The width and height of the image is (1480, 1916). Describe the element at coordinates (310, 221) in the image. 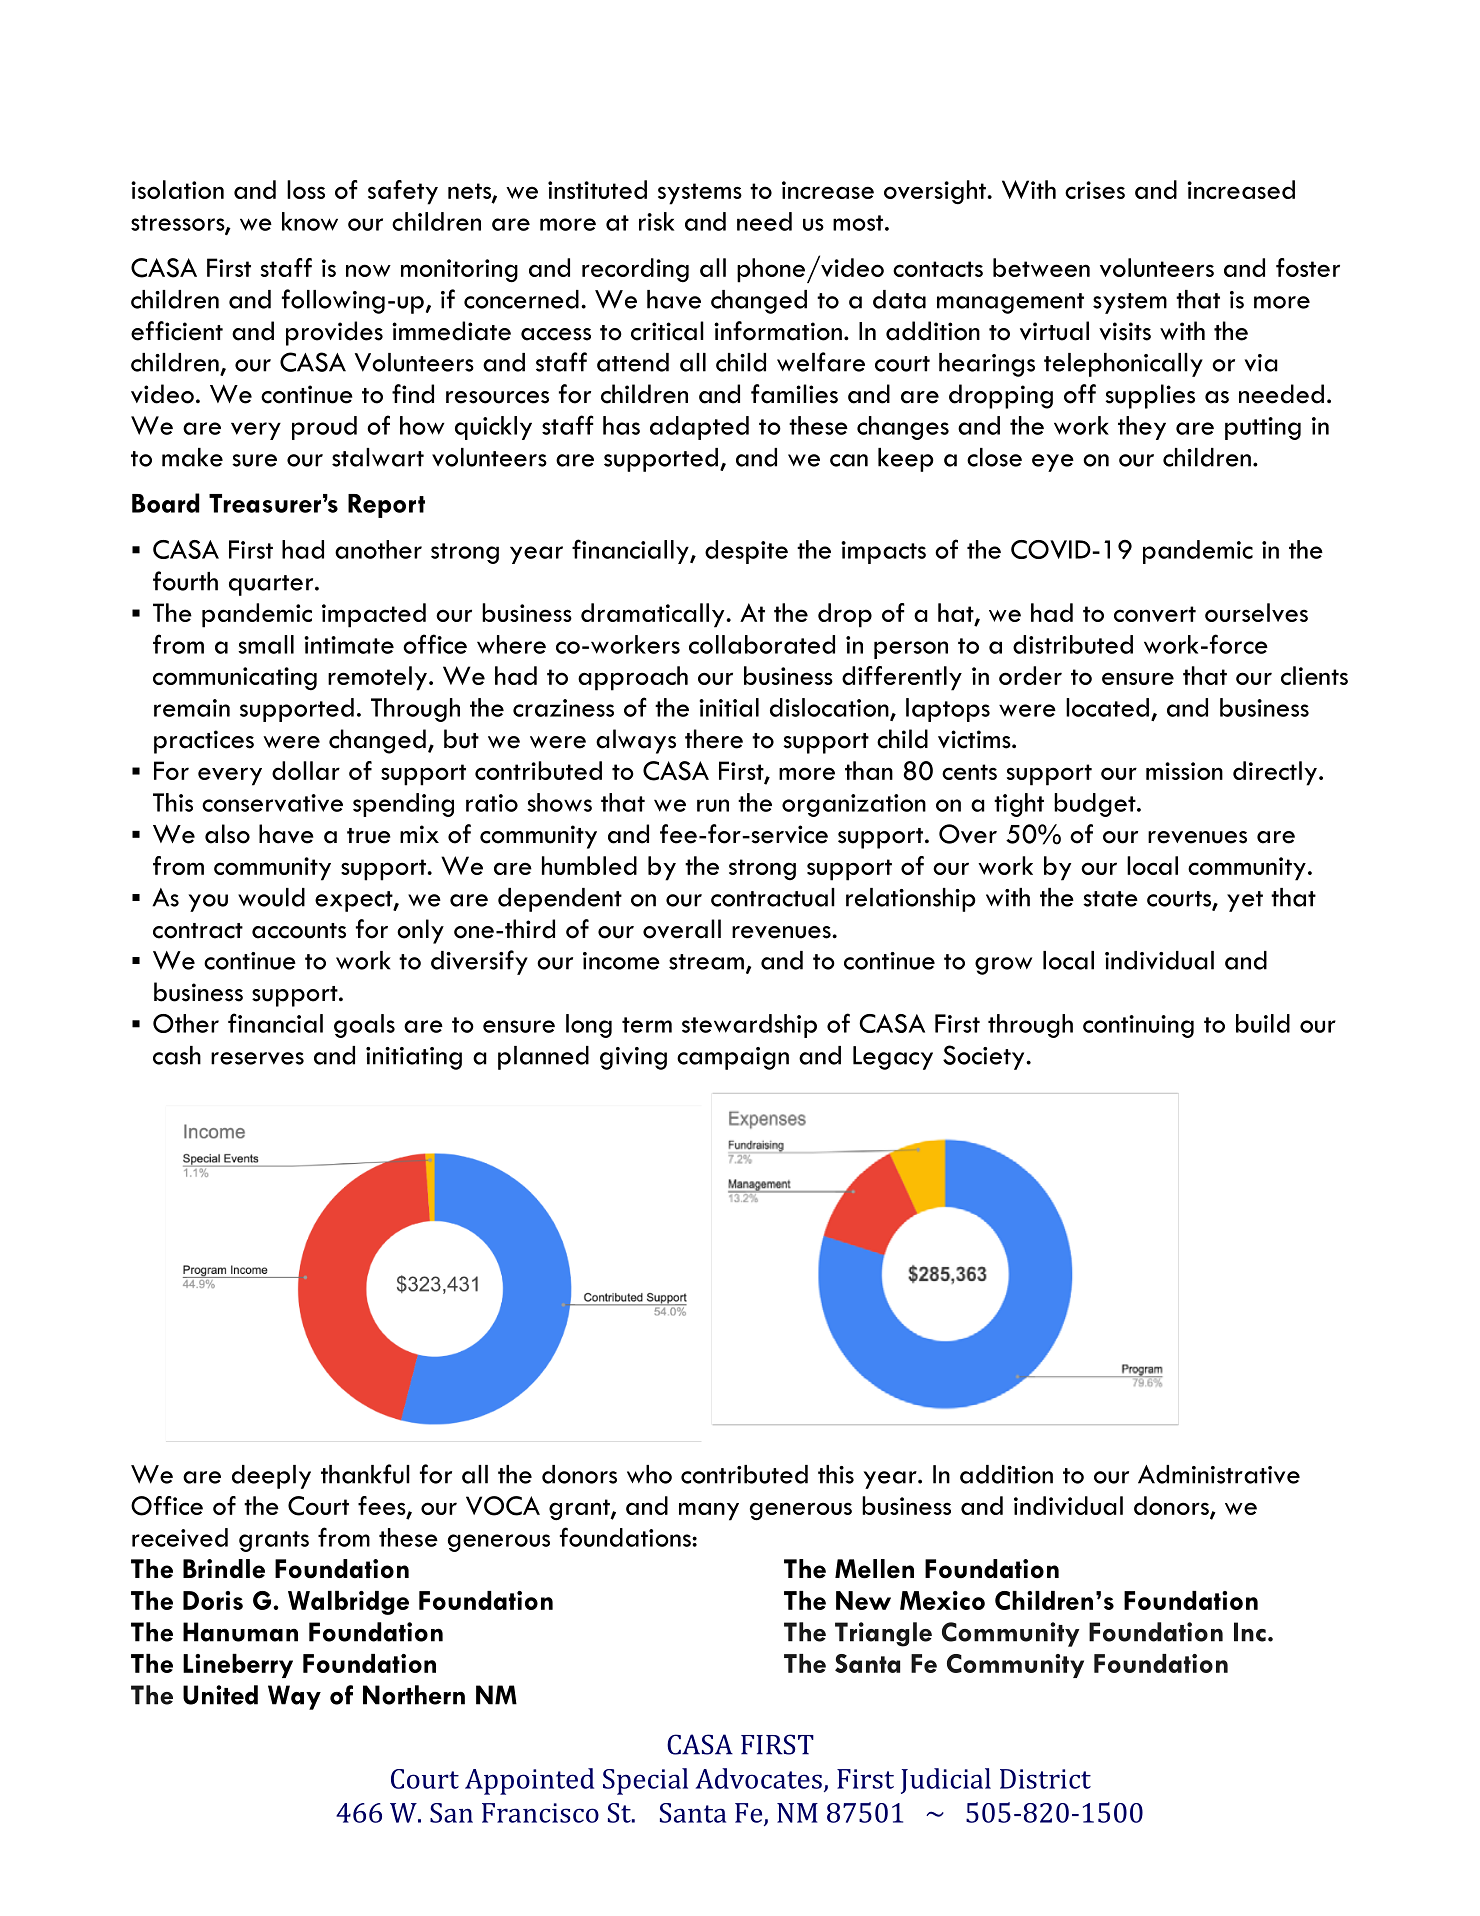

I see `know` at that location.
